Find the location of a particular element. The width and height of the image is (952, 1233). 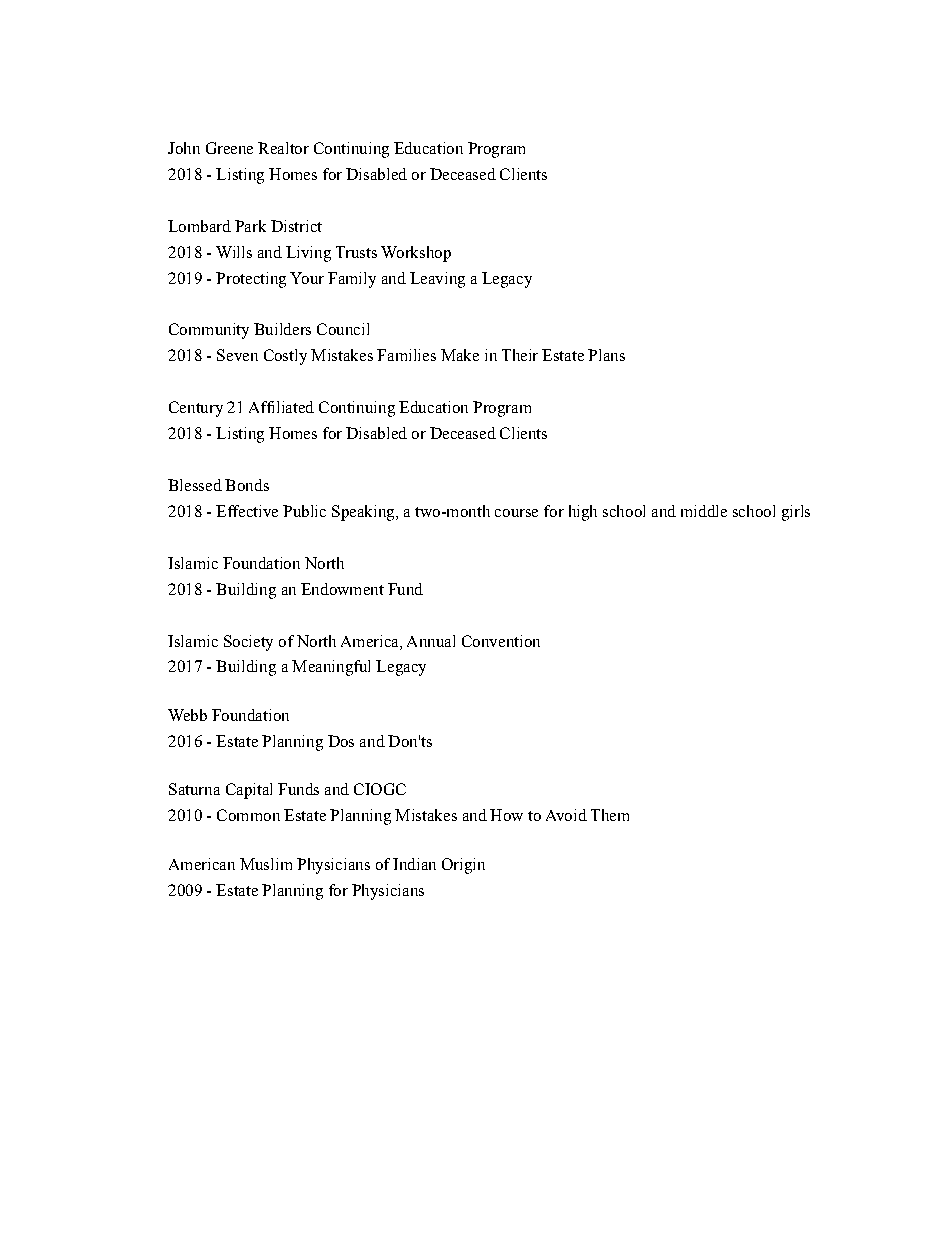

middle is located at coordinates (704, 511).
